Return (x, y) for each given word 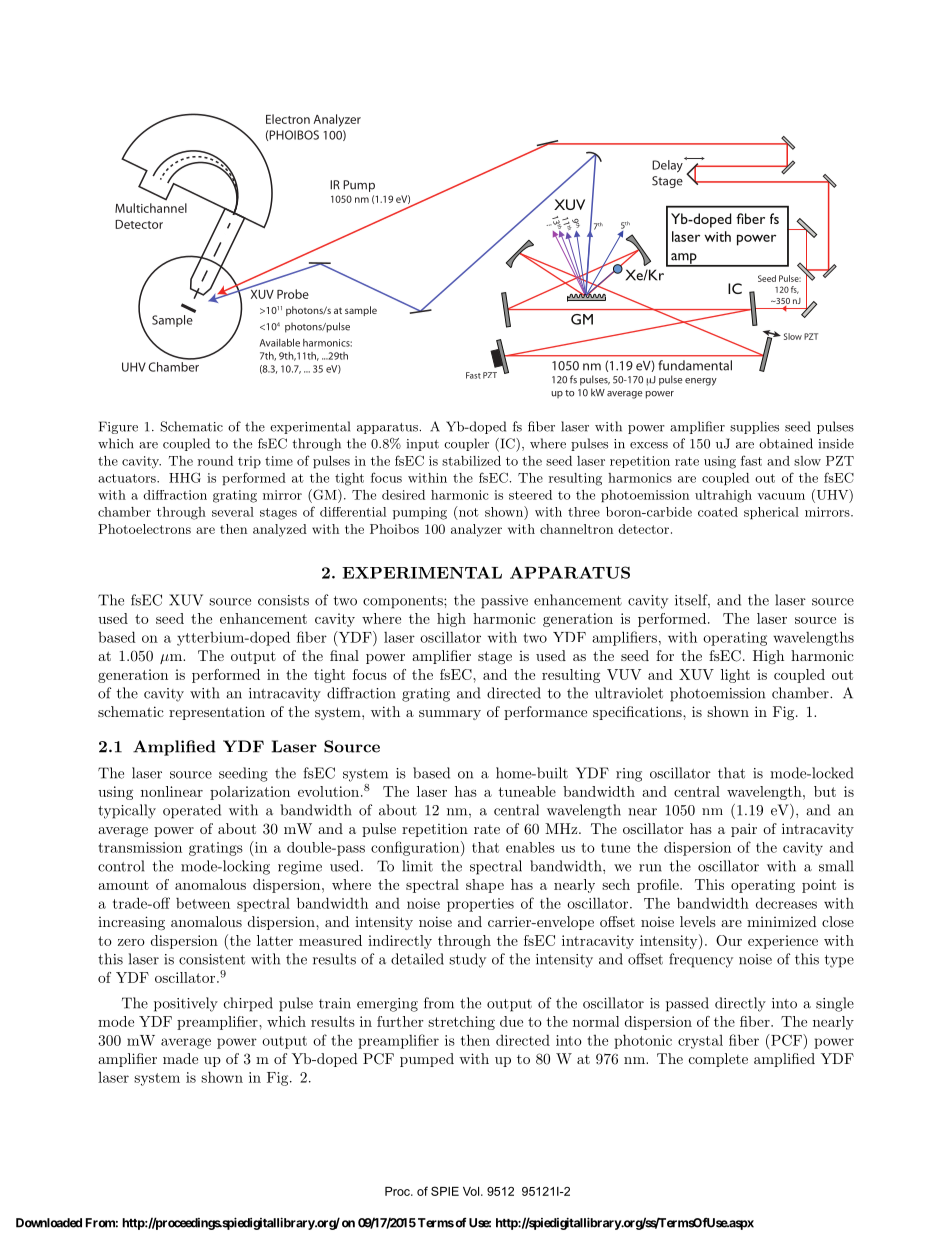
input (422, 445)
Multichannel (151, 208)
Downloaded (49, 1223)
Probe (293, 294)
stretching (461, 1023)
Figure (118, 427)
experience (783, 942)
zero (131, 942)
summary (450, 715)
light (735, 676)
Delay (668, 165)
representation (217, 713)
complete (718, 1060)
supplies (754, 427)
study (467, 960)
